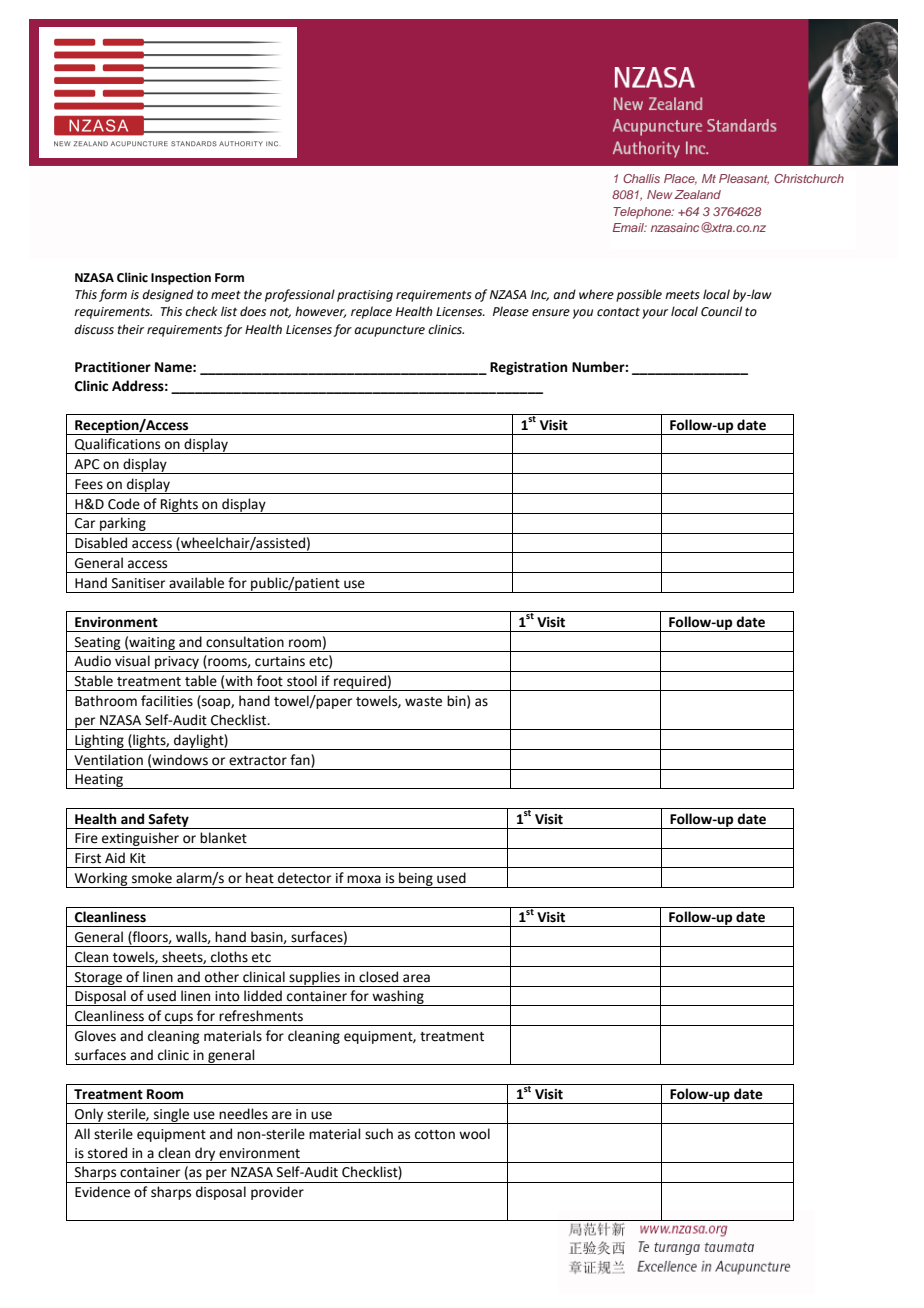  Describe the element at coordinates (697, 194) in the screenshot. I see `Zealand` at that location.
